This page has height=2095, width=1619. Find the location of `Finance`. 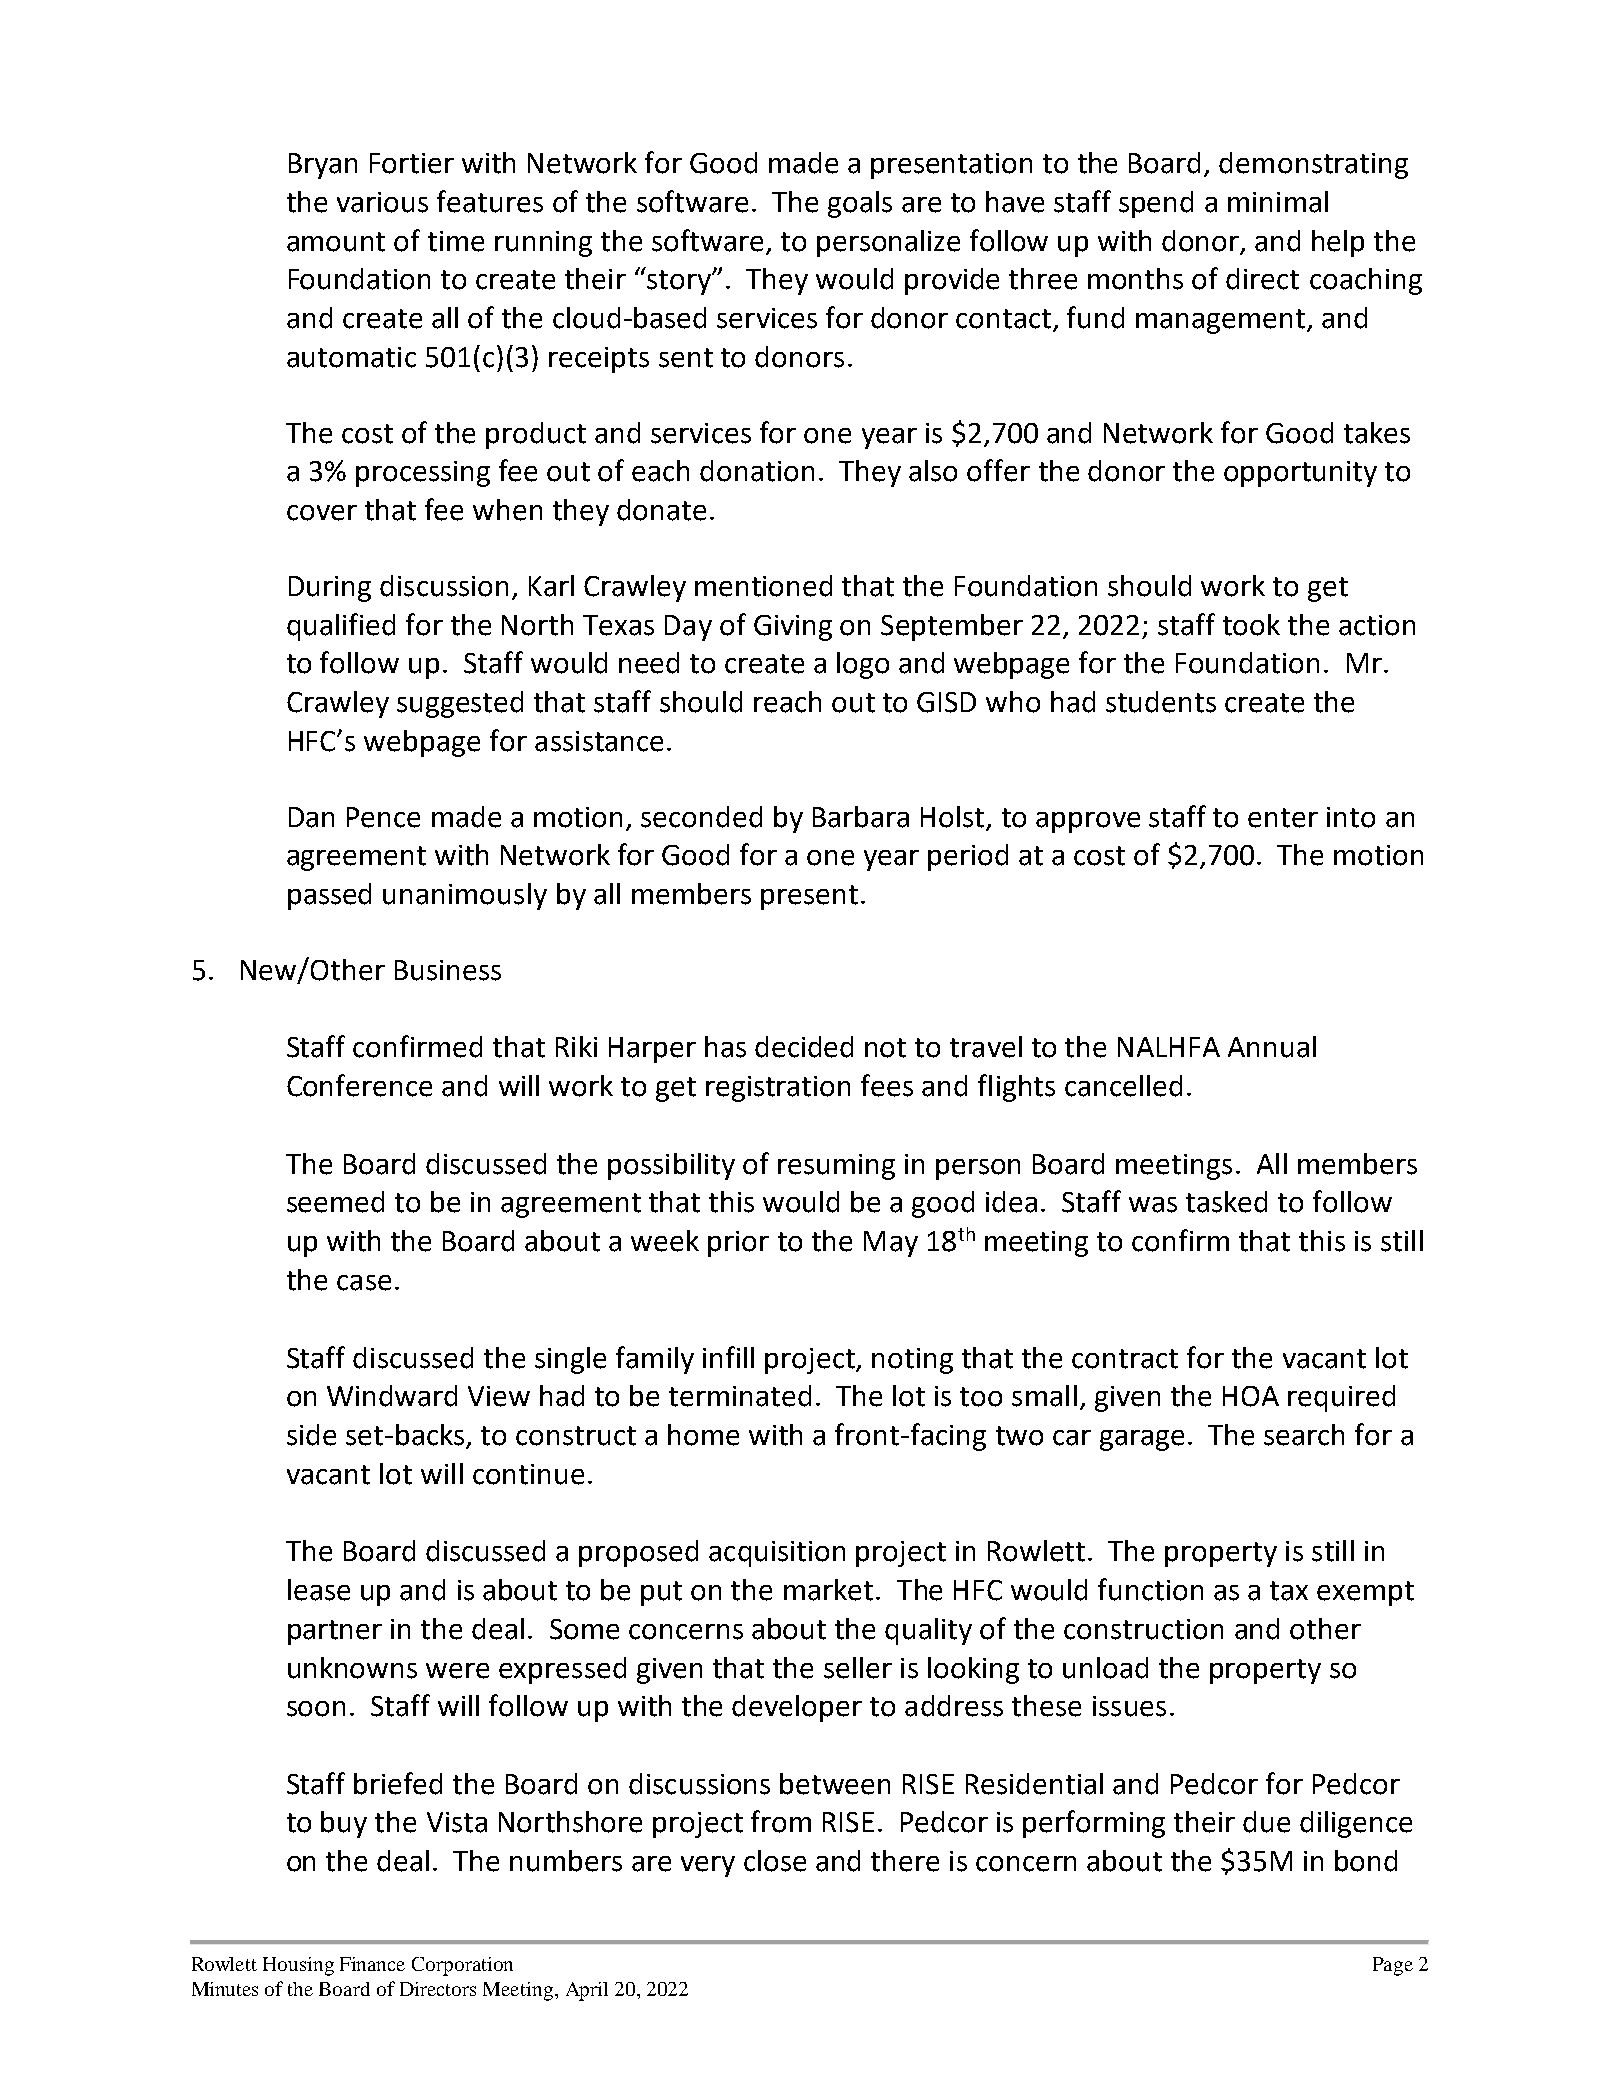

Finance is located at coordinates (372, 1964).
